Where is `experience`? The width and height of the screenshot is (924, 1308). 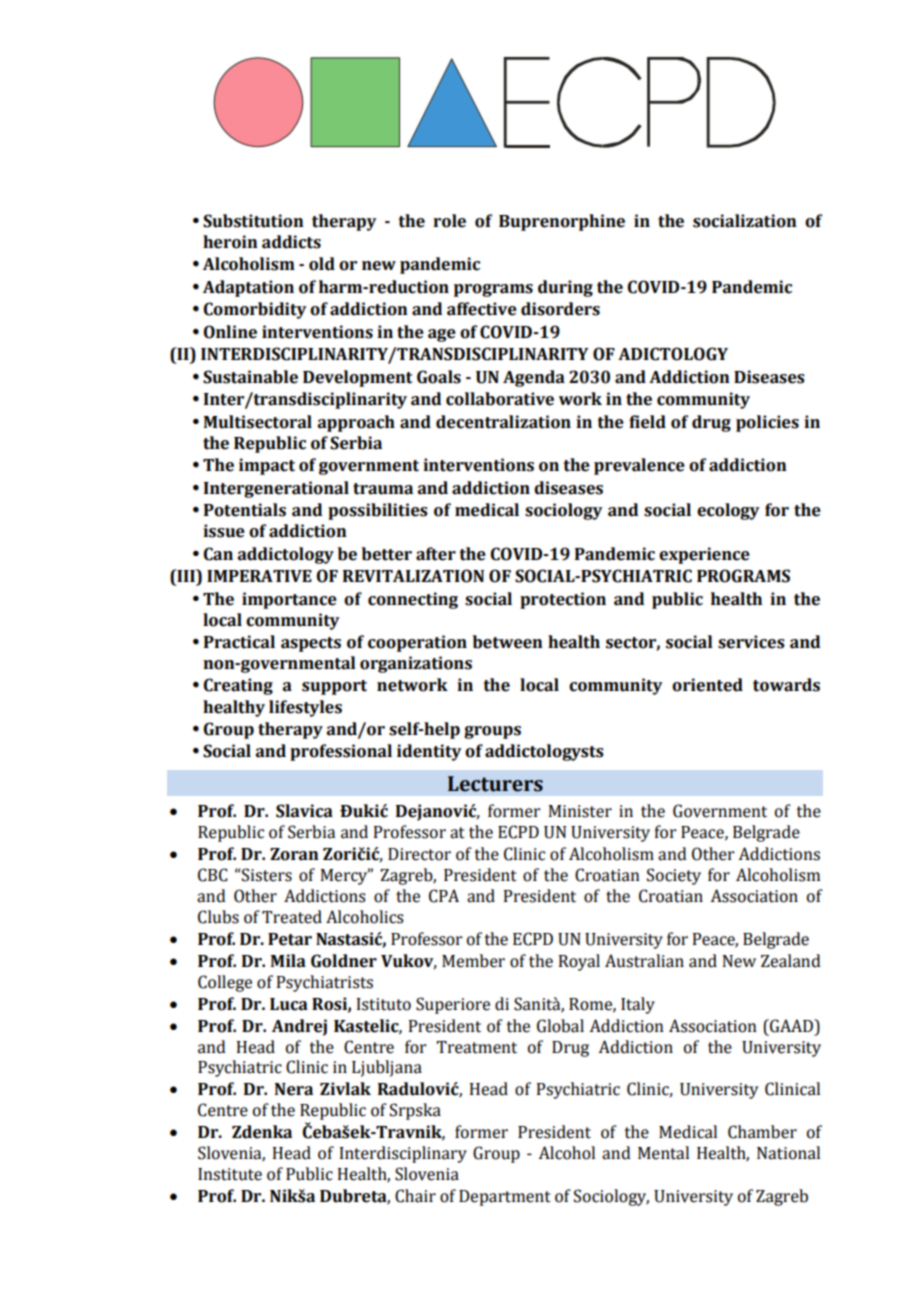 experience is located at coordinates (704, 555).
